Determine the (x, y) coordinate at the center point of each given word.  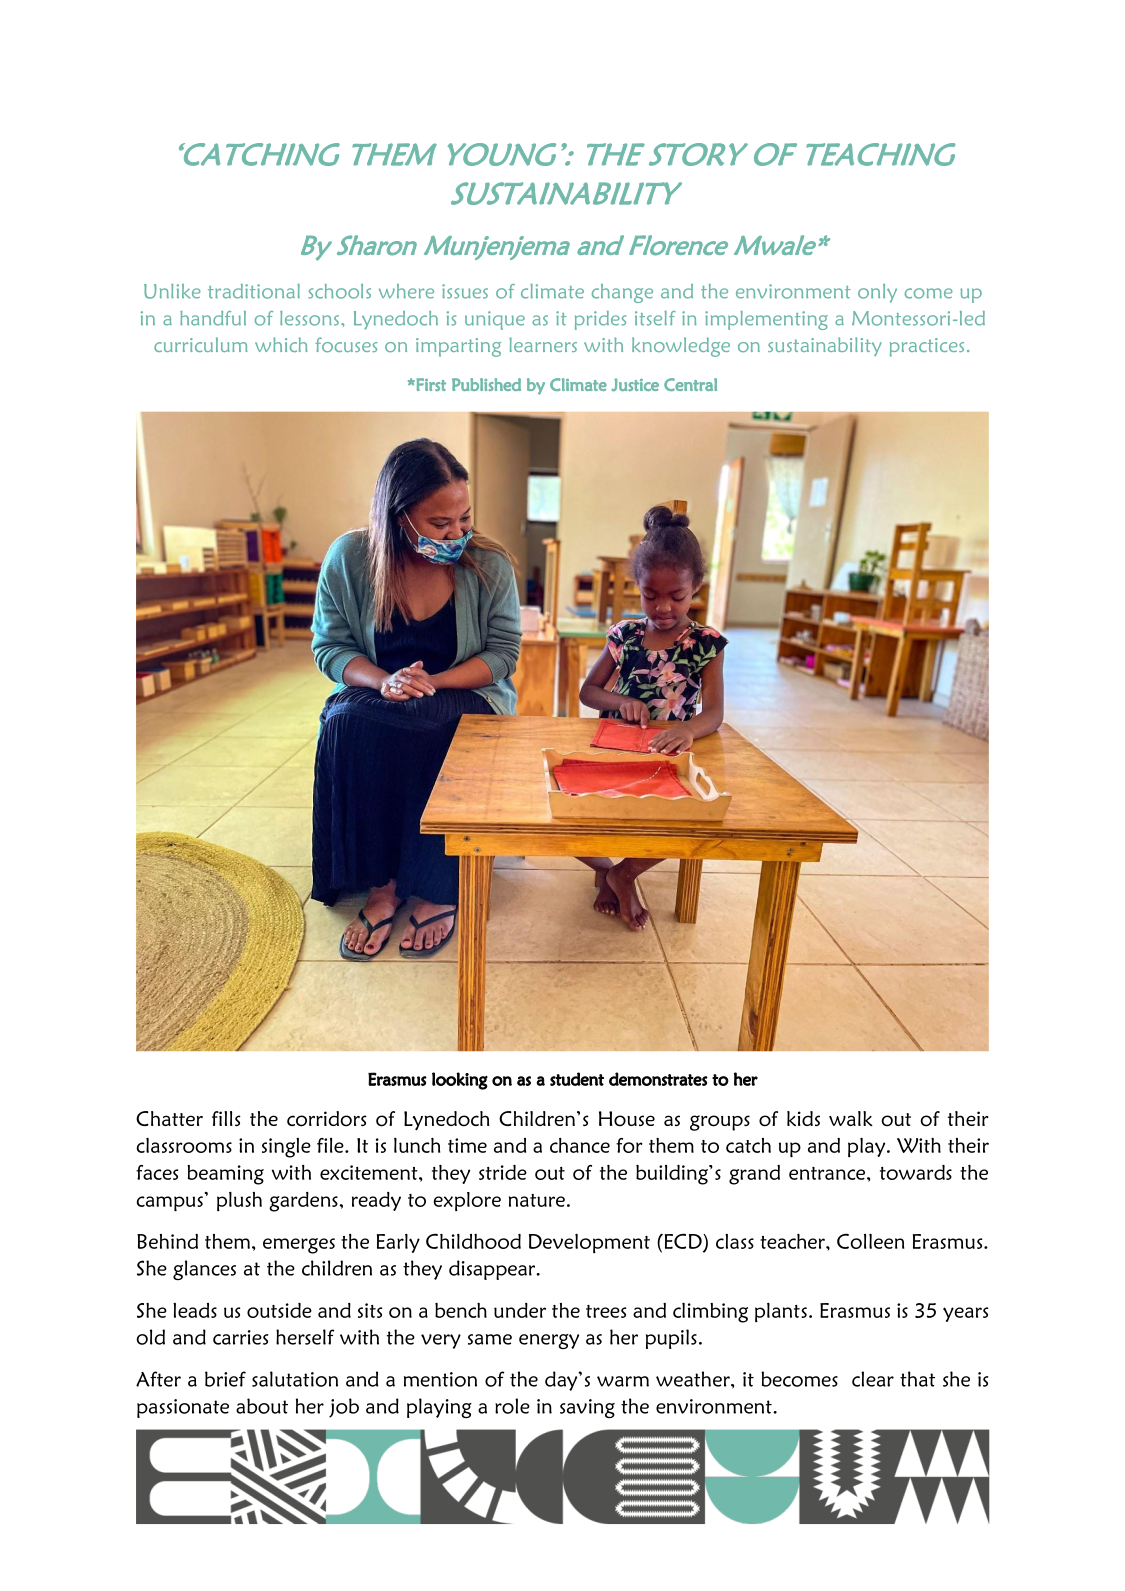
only (877, 293)
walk (851, 1118)
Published (486, 384)
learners (543, 344)
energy (549, 1341)
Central (690, 384)
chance (580, 1145)
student (577, 1079)
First (430, 384)
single (286, 1148)
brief (225, 1379)
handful (213, 318)
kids (803, 1118)
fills (226, 1118)
